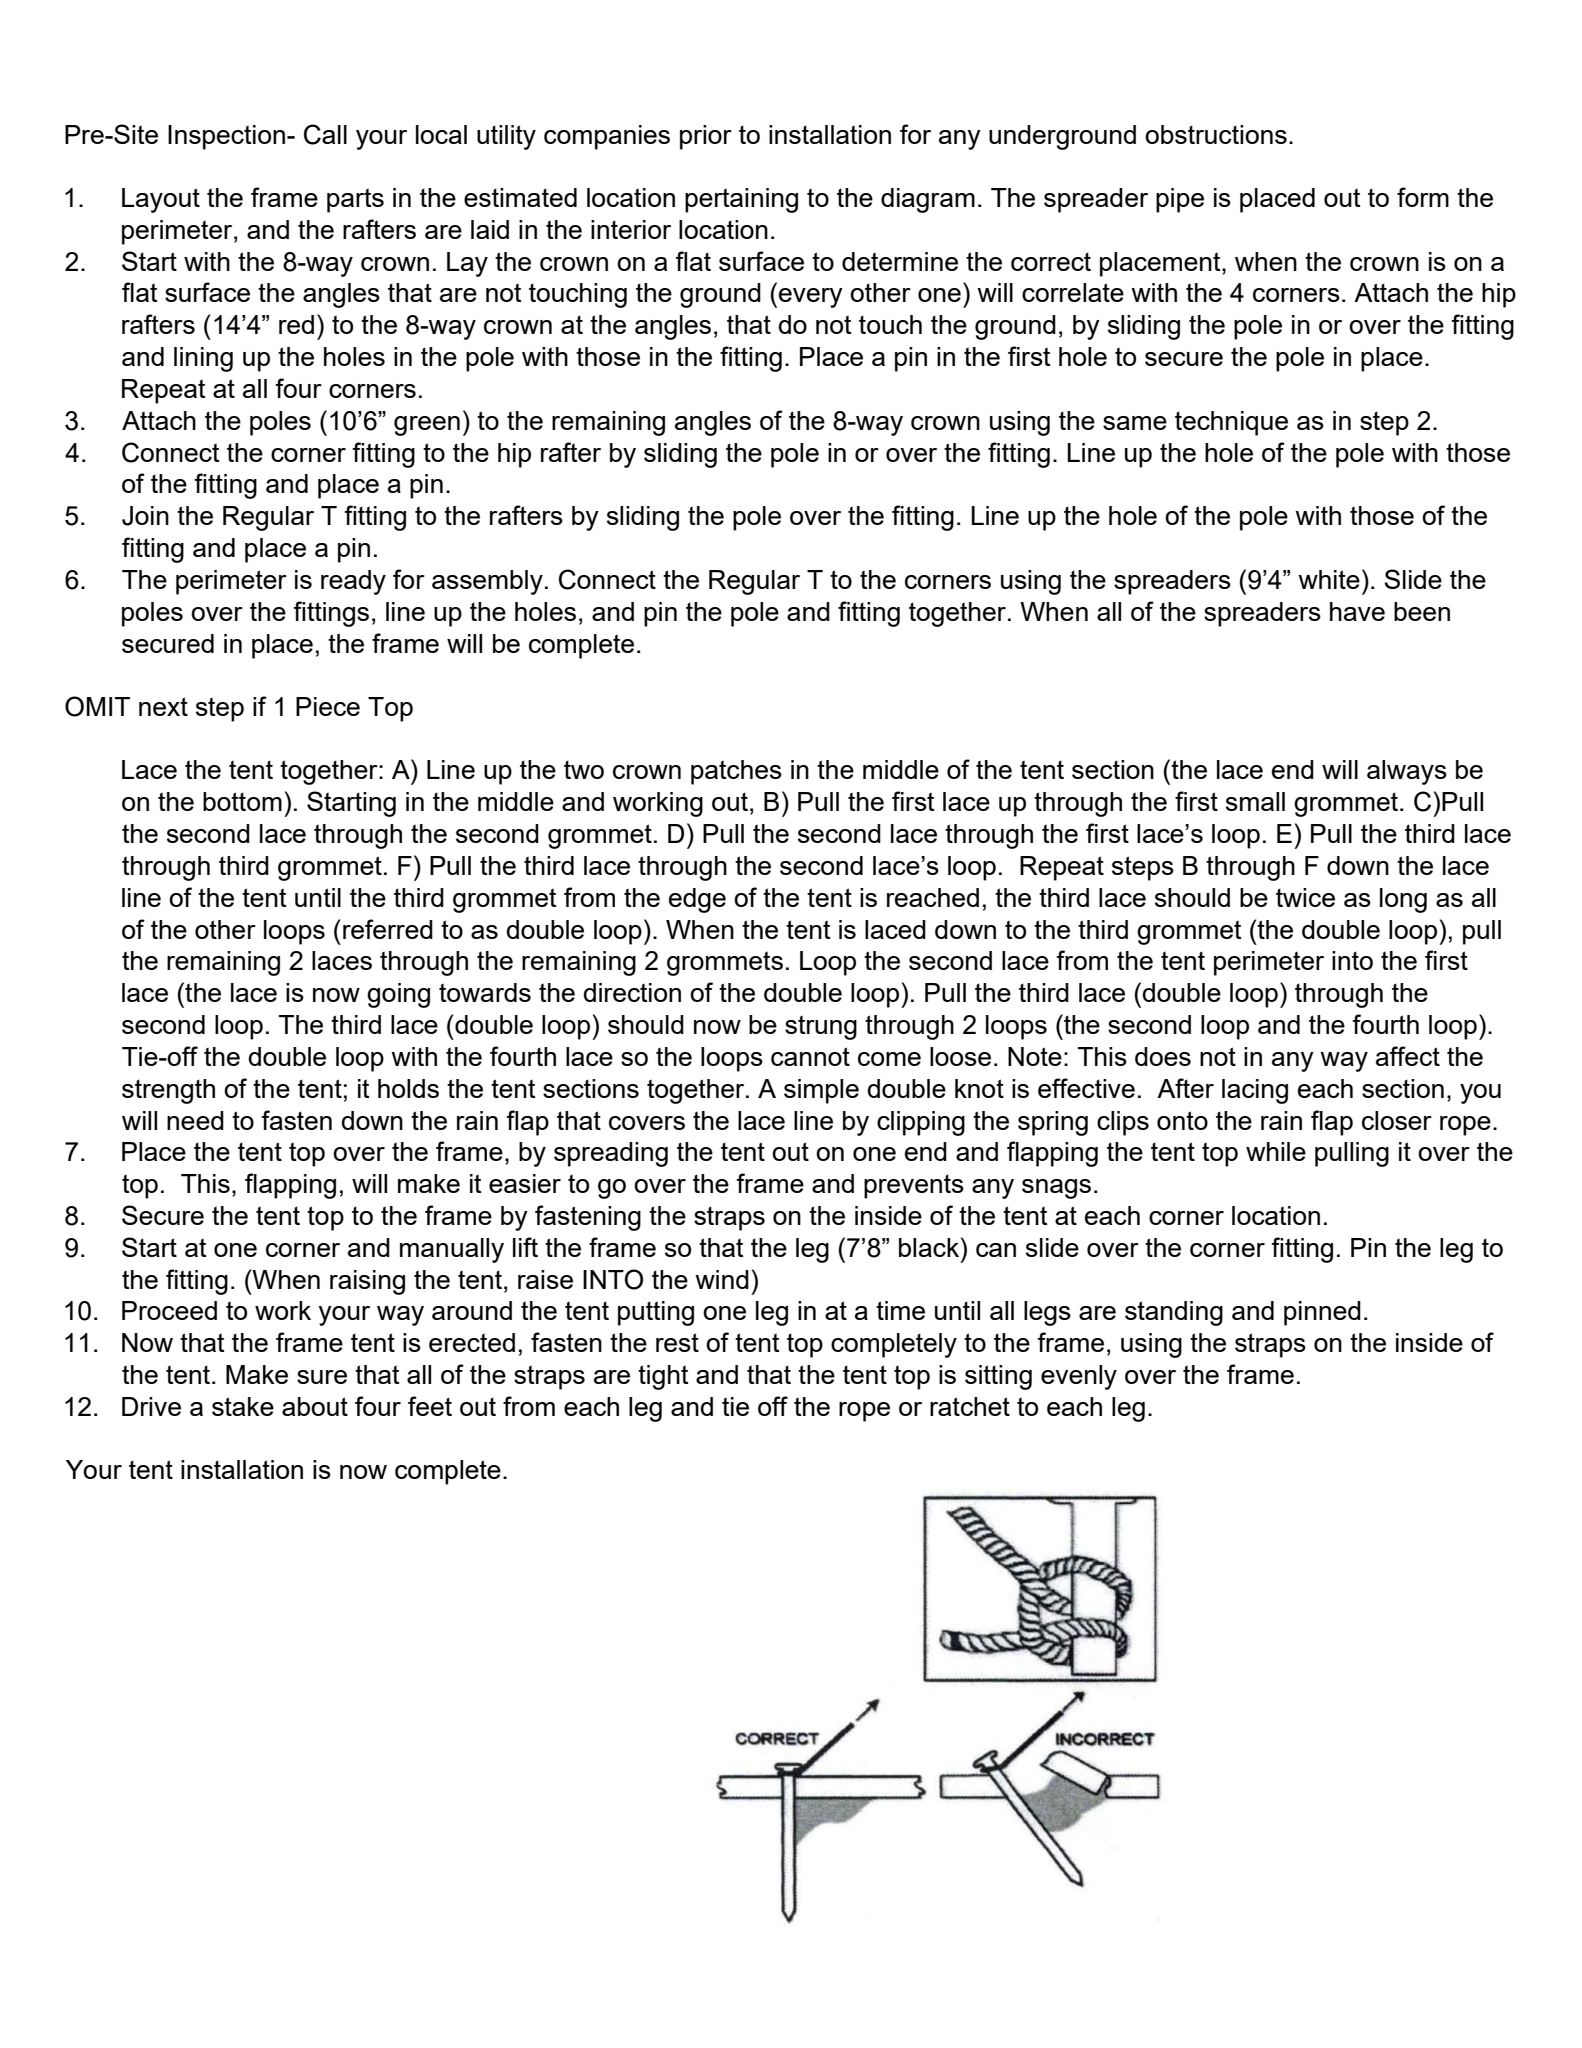  I want to click on Layout, so click(161, 200).
